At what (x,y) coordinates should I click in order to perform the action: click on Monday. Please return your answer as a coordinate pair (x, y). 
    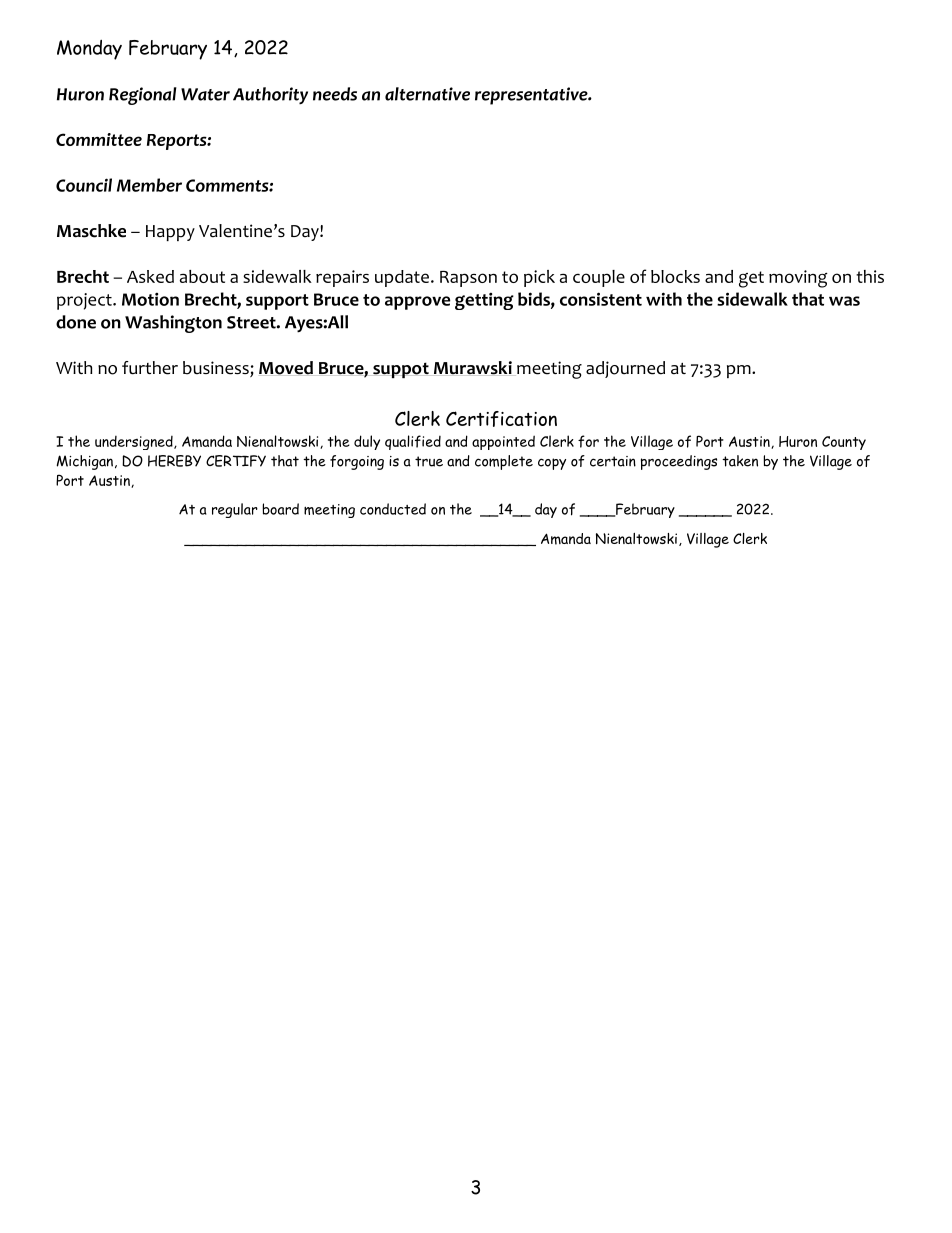
    Looking at the image, I should click on (89, 50).
